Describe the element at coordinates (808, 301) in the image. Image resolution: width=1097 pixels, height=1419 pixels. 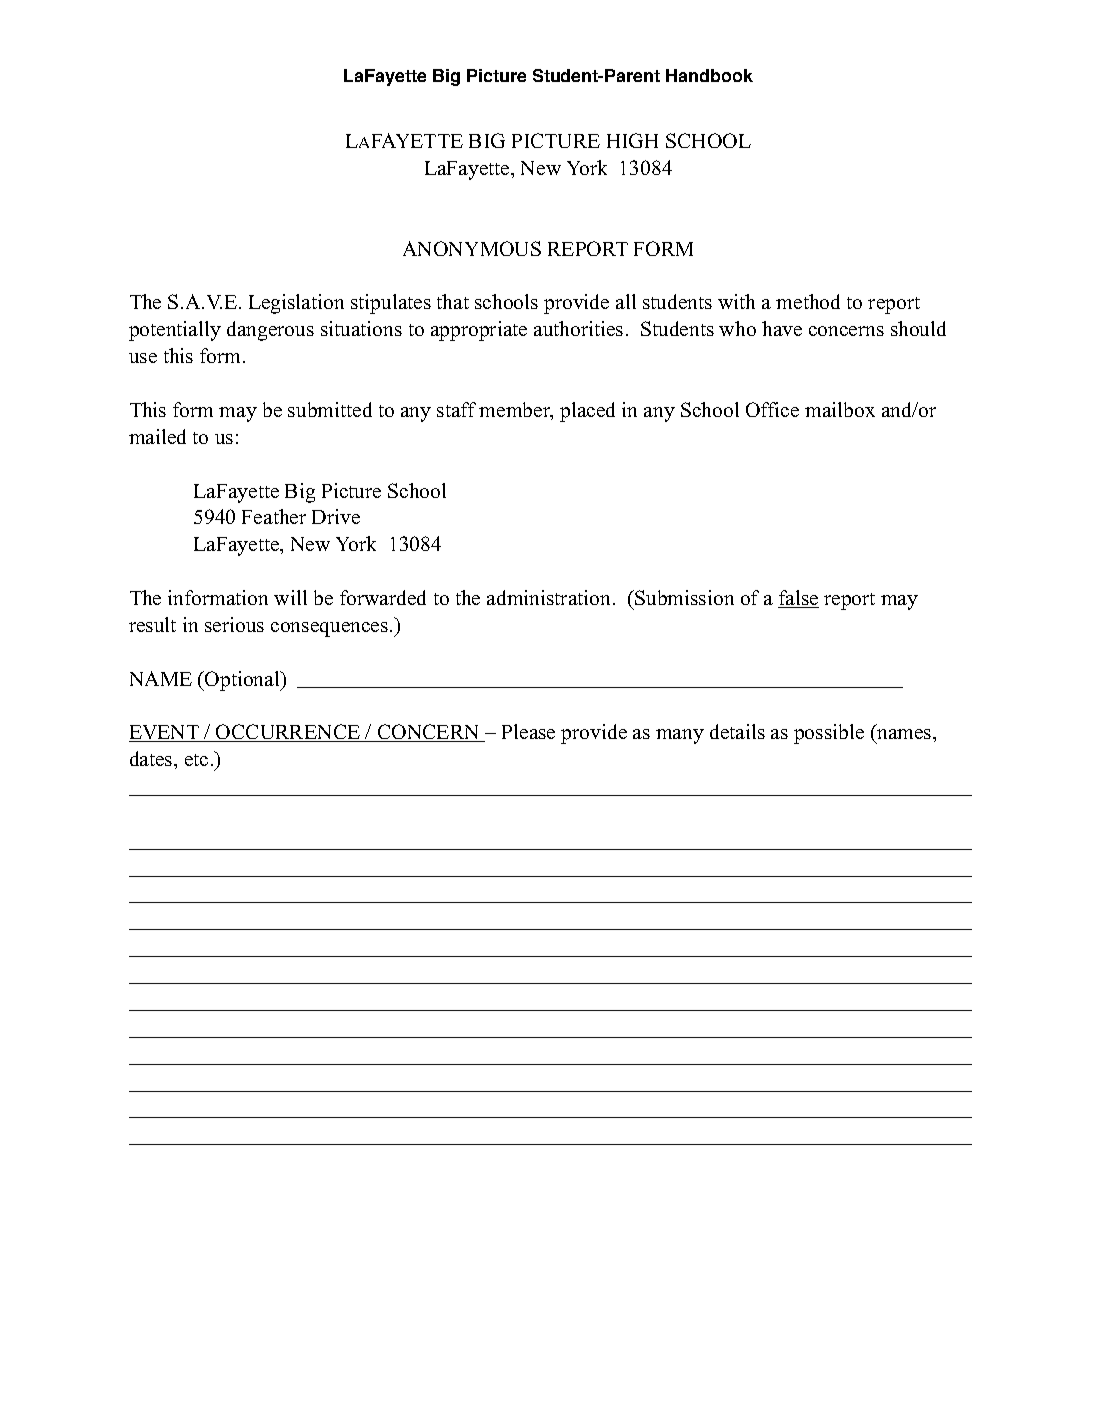
I see `method` at that location.
